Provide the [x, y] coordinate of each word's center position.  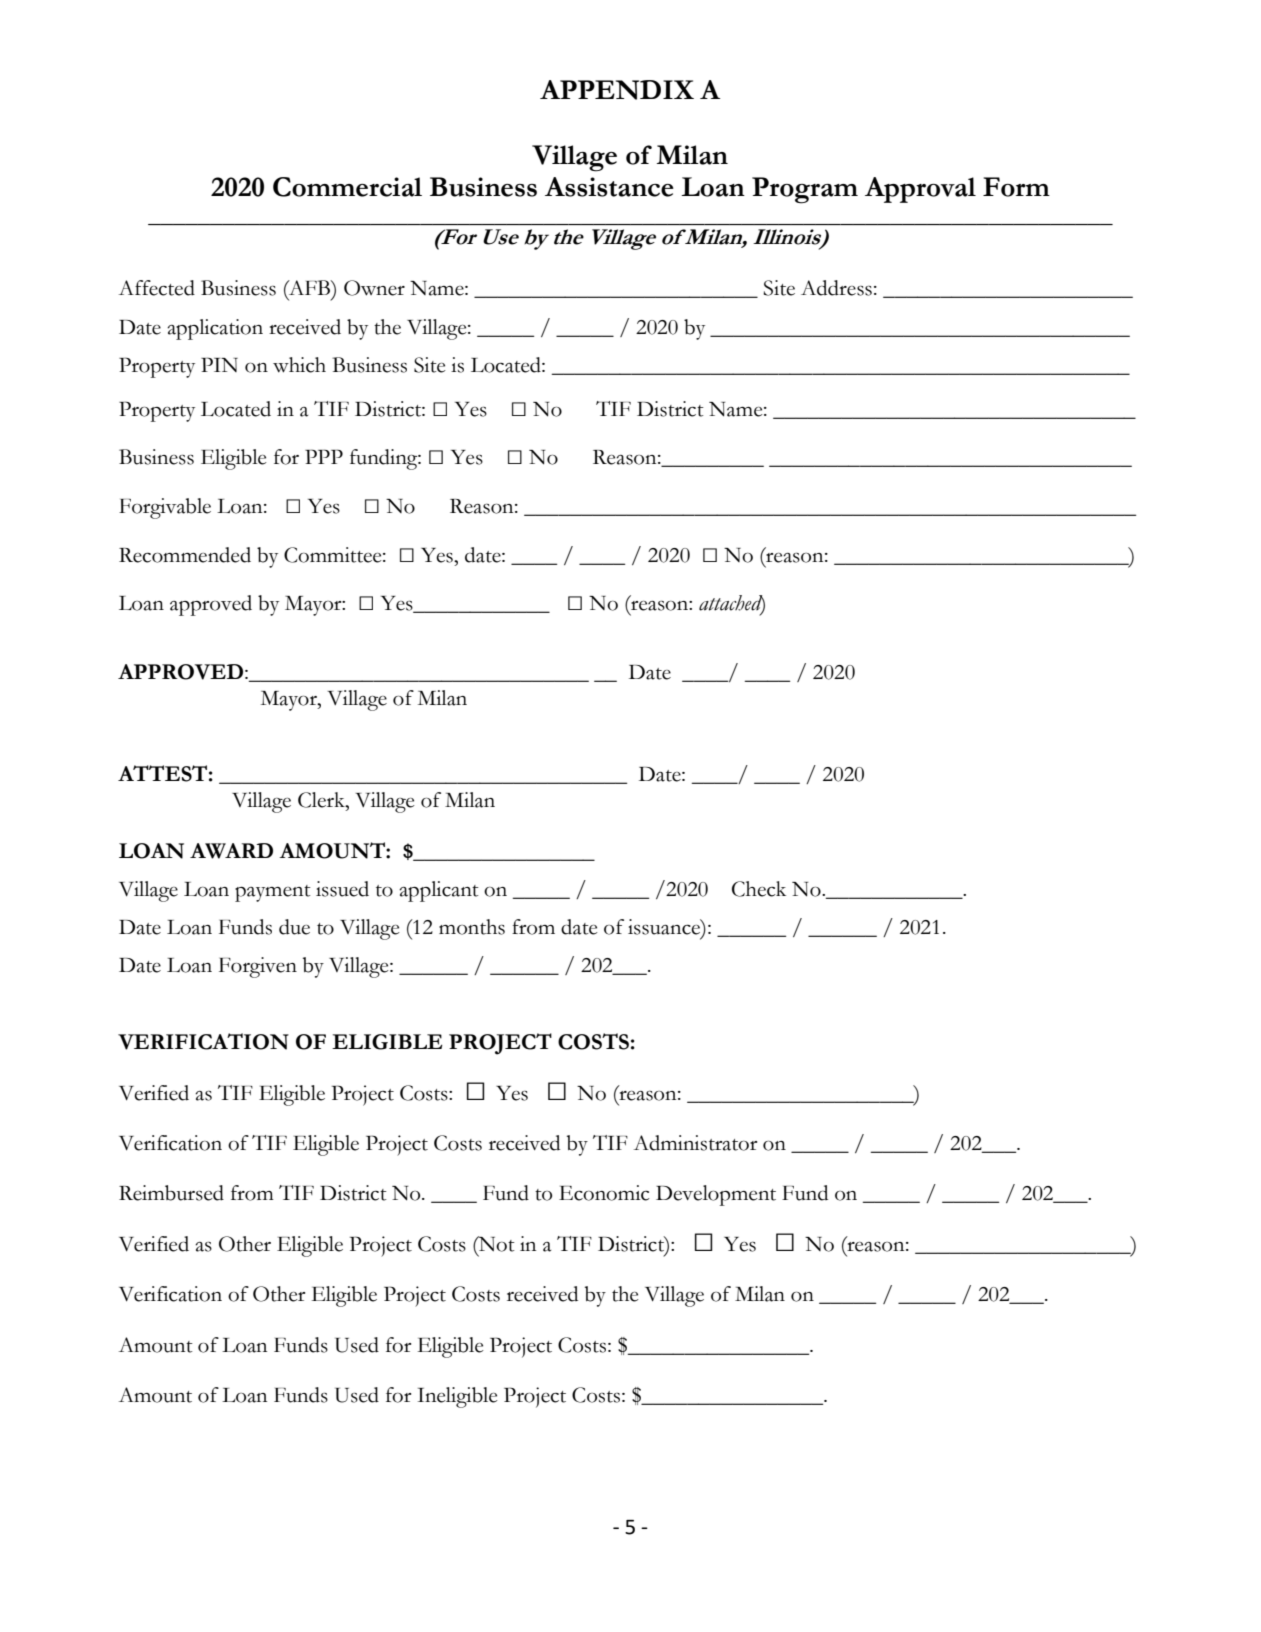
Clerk [322, 800]
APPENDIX [617, 90]
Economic [604, 1193]
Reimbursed [171, 1193]
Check [759, 889]
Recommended [185, 555]
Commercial [347, 187]
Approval [920, 190]
